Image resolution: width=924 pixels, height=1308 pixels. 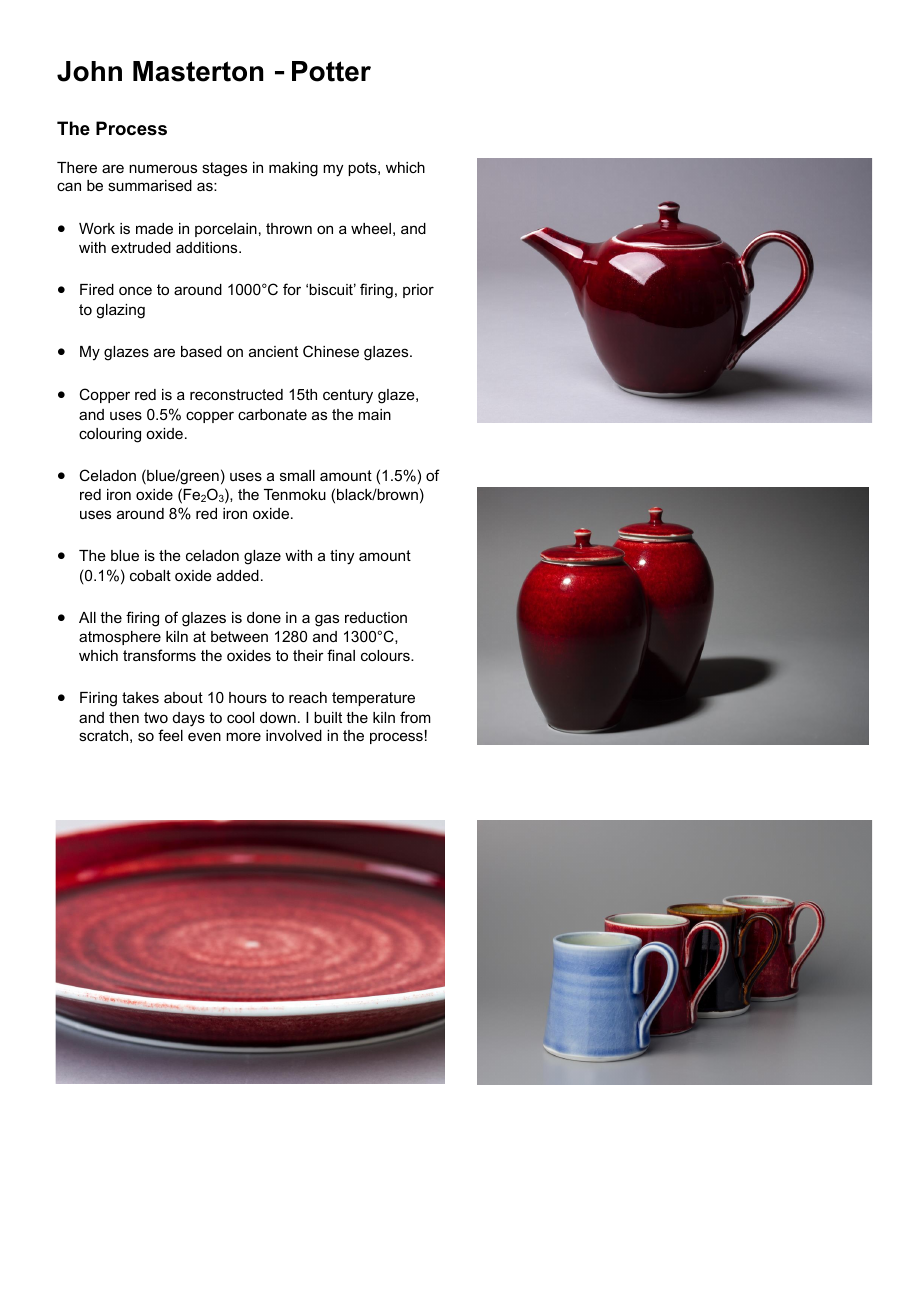 What do you see at coordinates (124, 717) in the screenshot?
I see `then` at bounding box center [124, 717].
